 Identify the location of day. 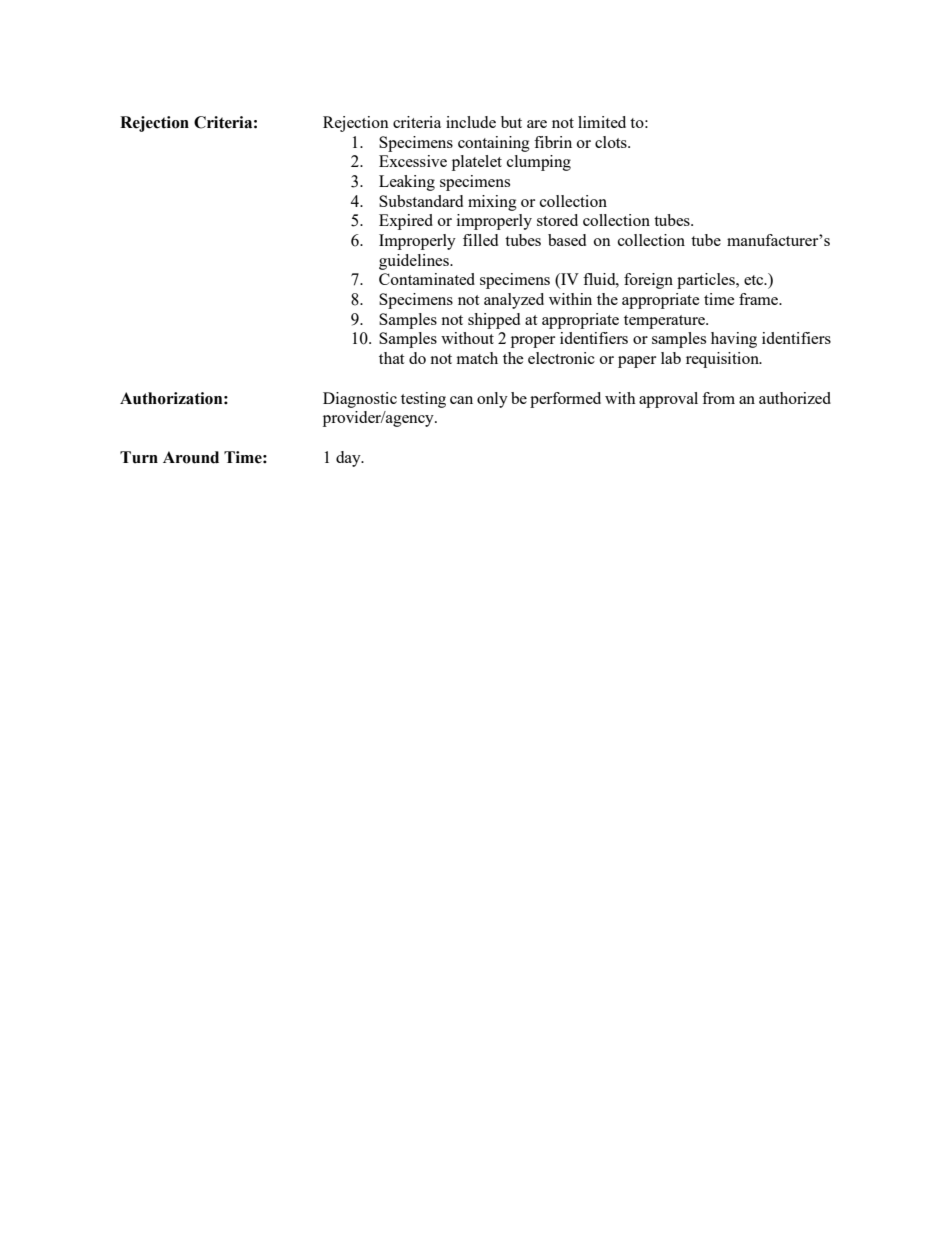
(349, 459).
